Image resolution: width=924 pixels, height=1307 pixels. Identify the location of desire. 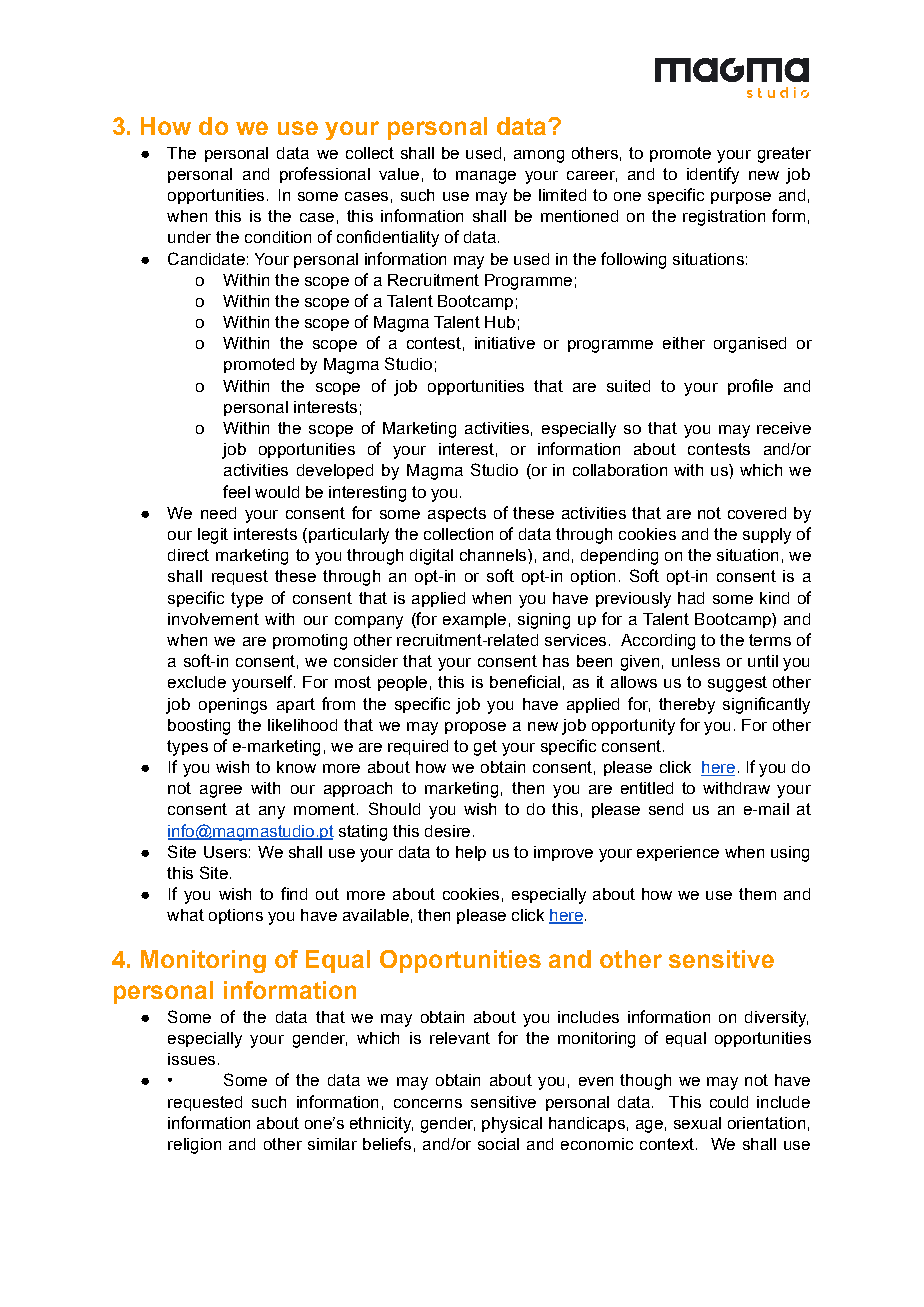
(447, 831).
